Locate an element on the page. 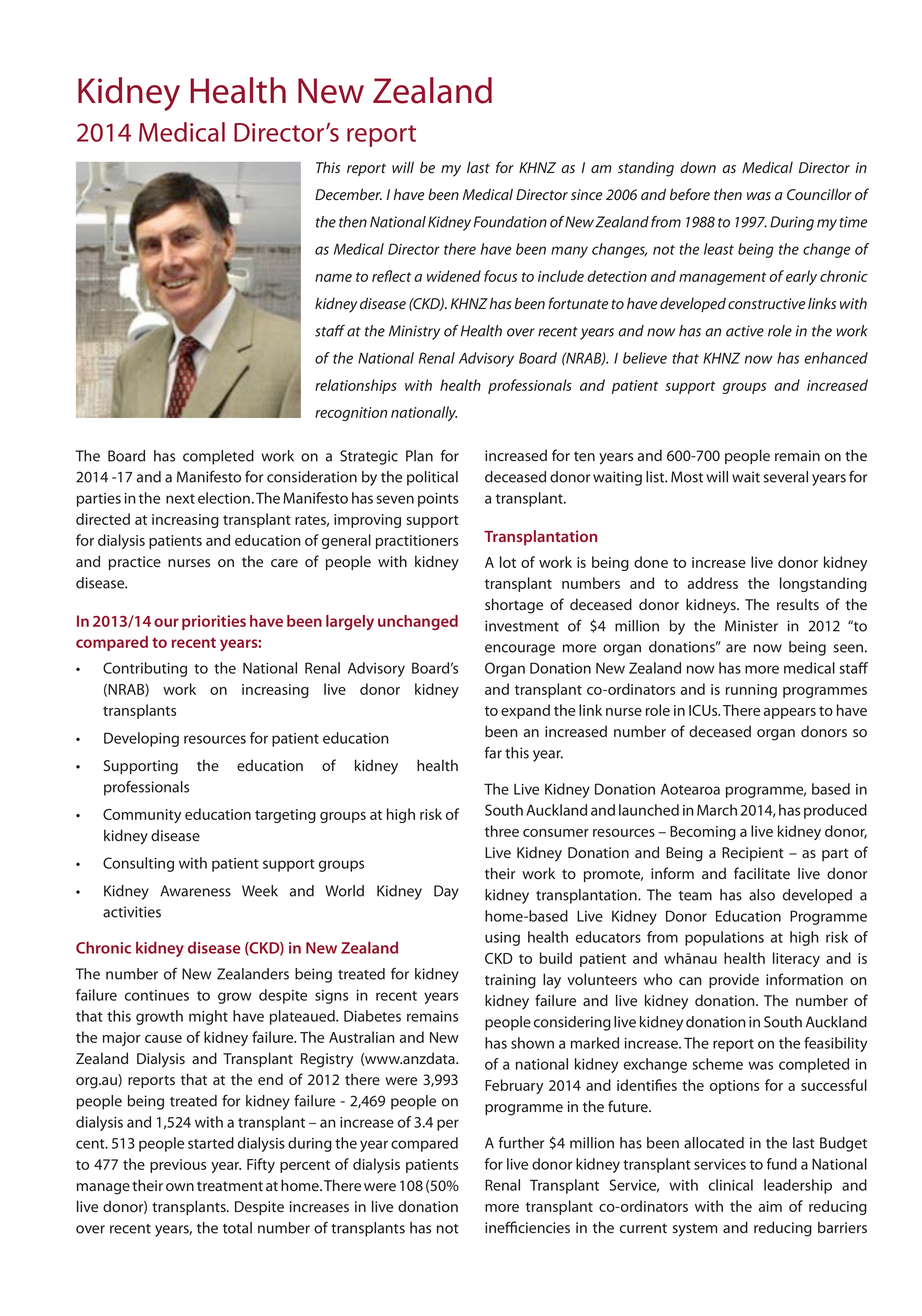 The width and height of the document is (922, 1316). December is located at coordinates (348, 194).
